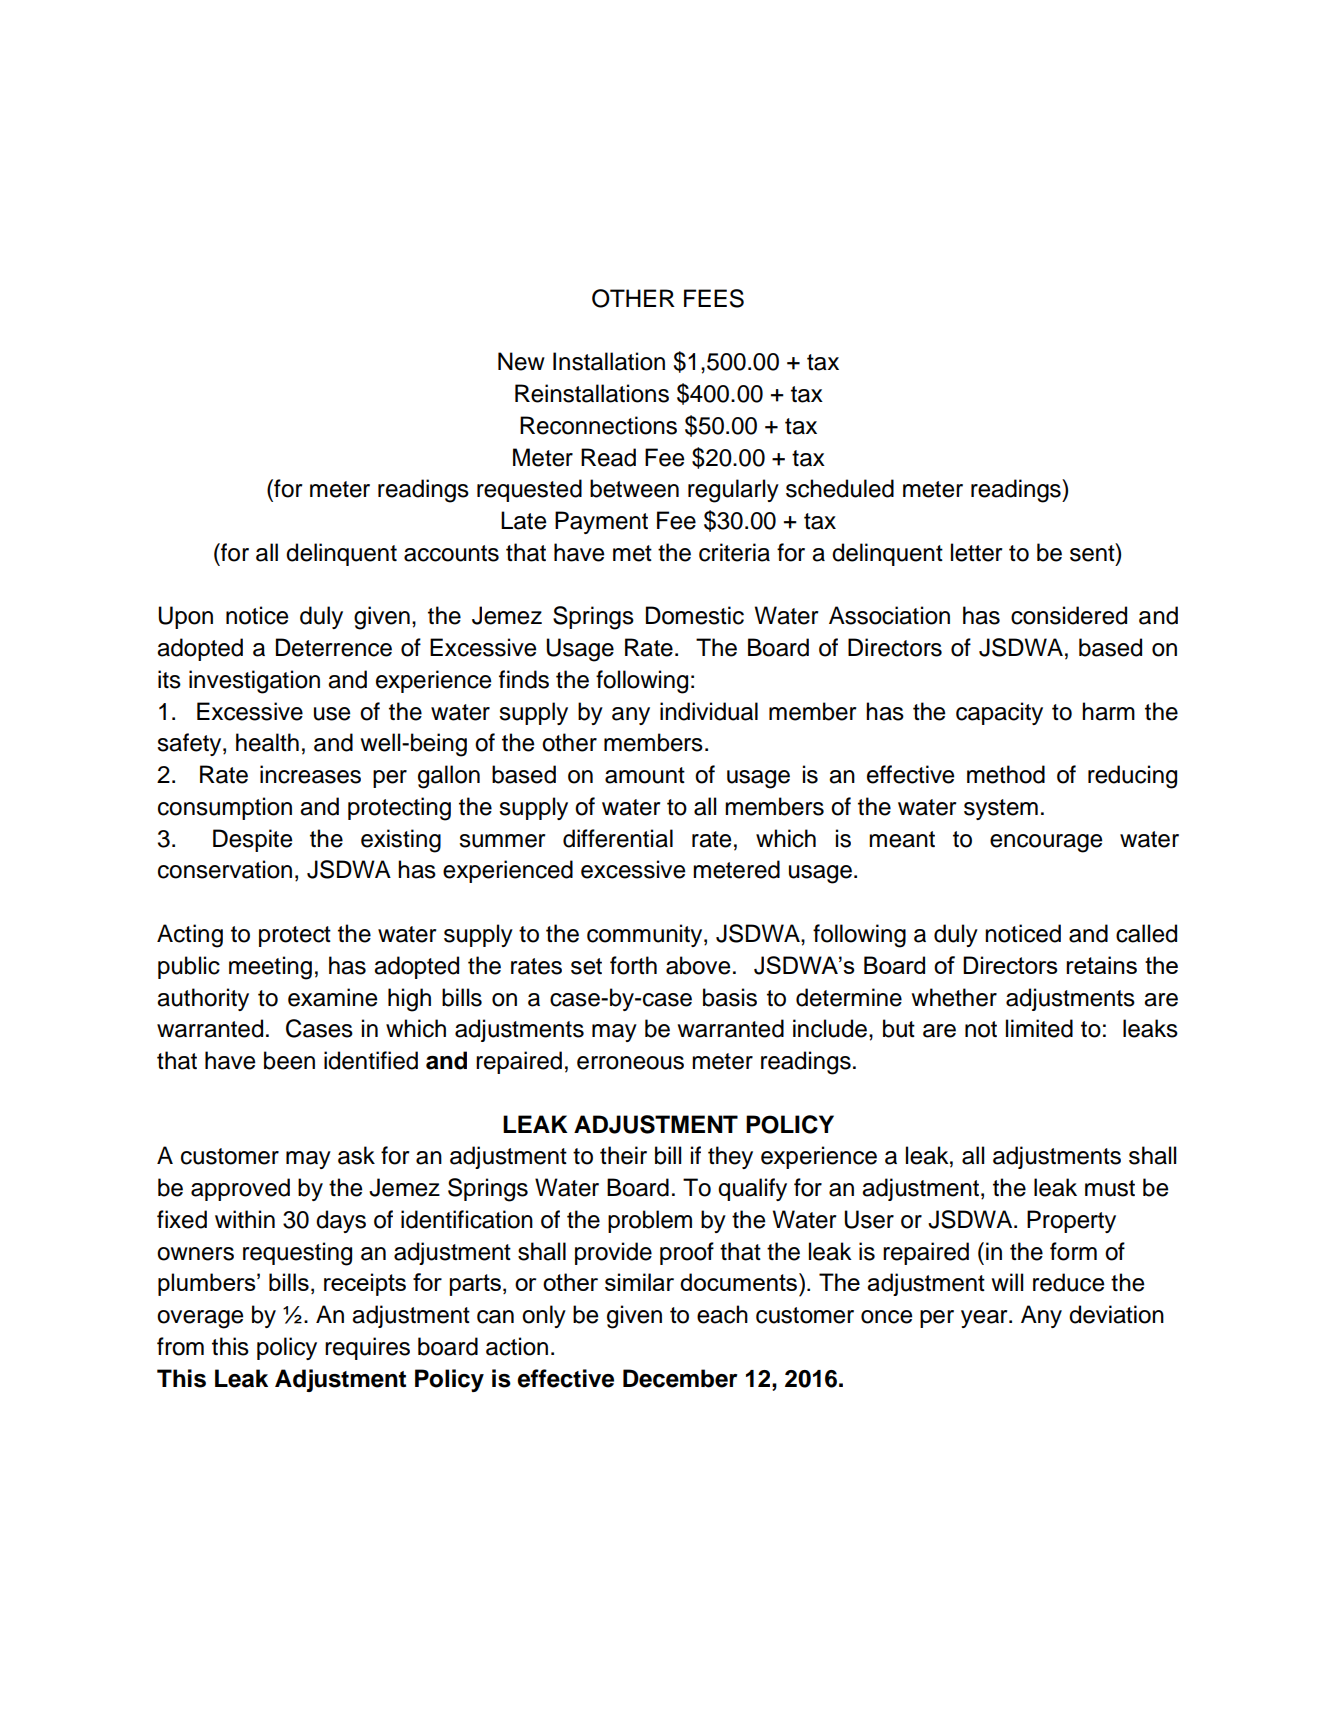  Describe the element at coordinates (254, 682) in the screenshot. I see `investigation` at that location.
